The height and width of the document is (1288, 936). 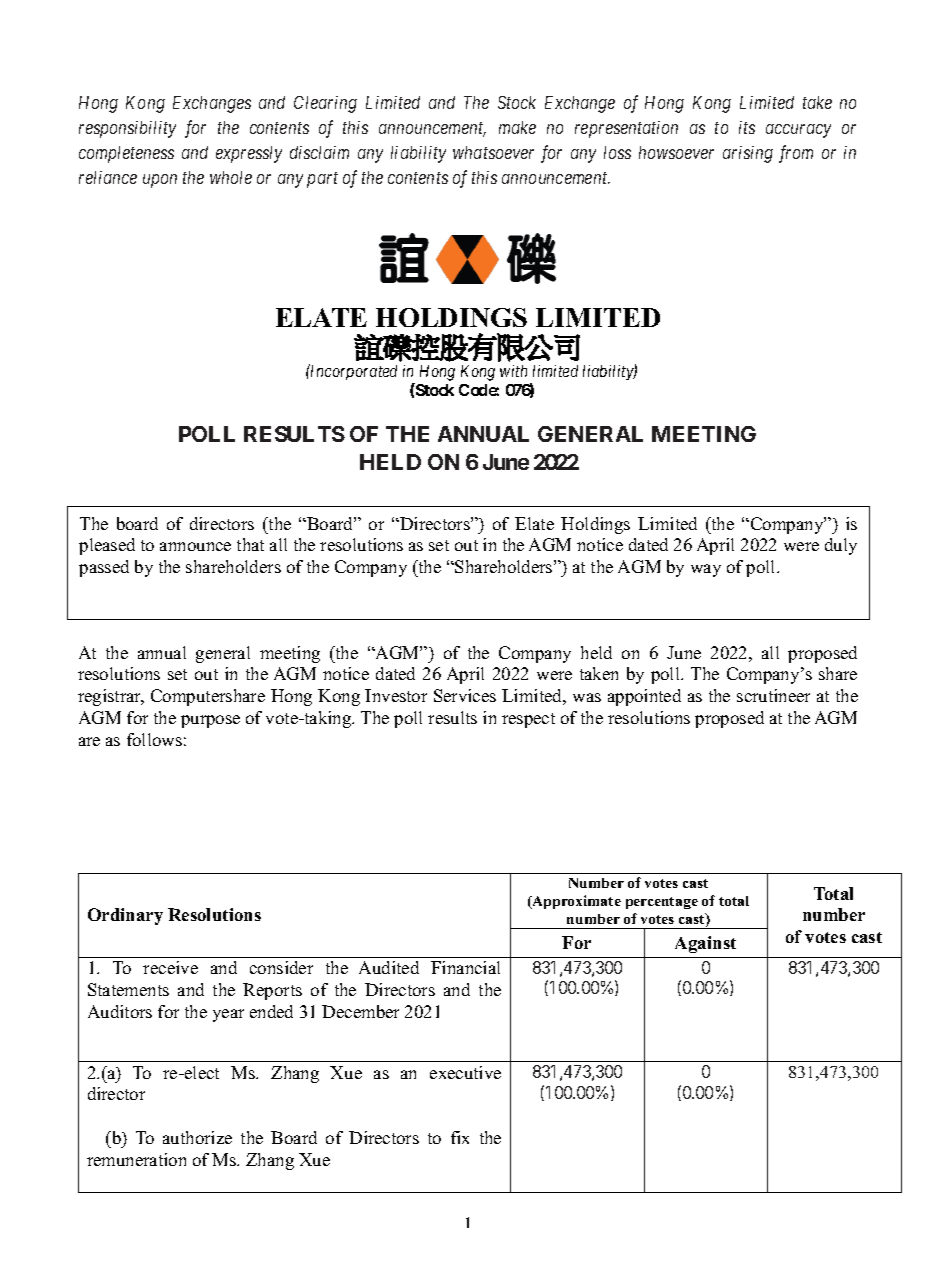 What do you see at coordinates (249, 154) in the document?
I see `expressly` at bounding box center [249, 154].
